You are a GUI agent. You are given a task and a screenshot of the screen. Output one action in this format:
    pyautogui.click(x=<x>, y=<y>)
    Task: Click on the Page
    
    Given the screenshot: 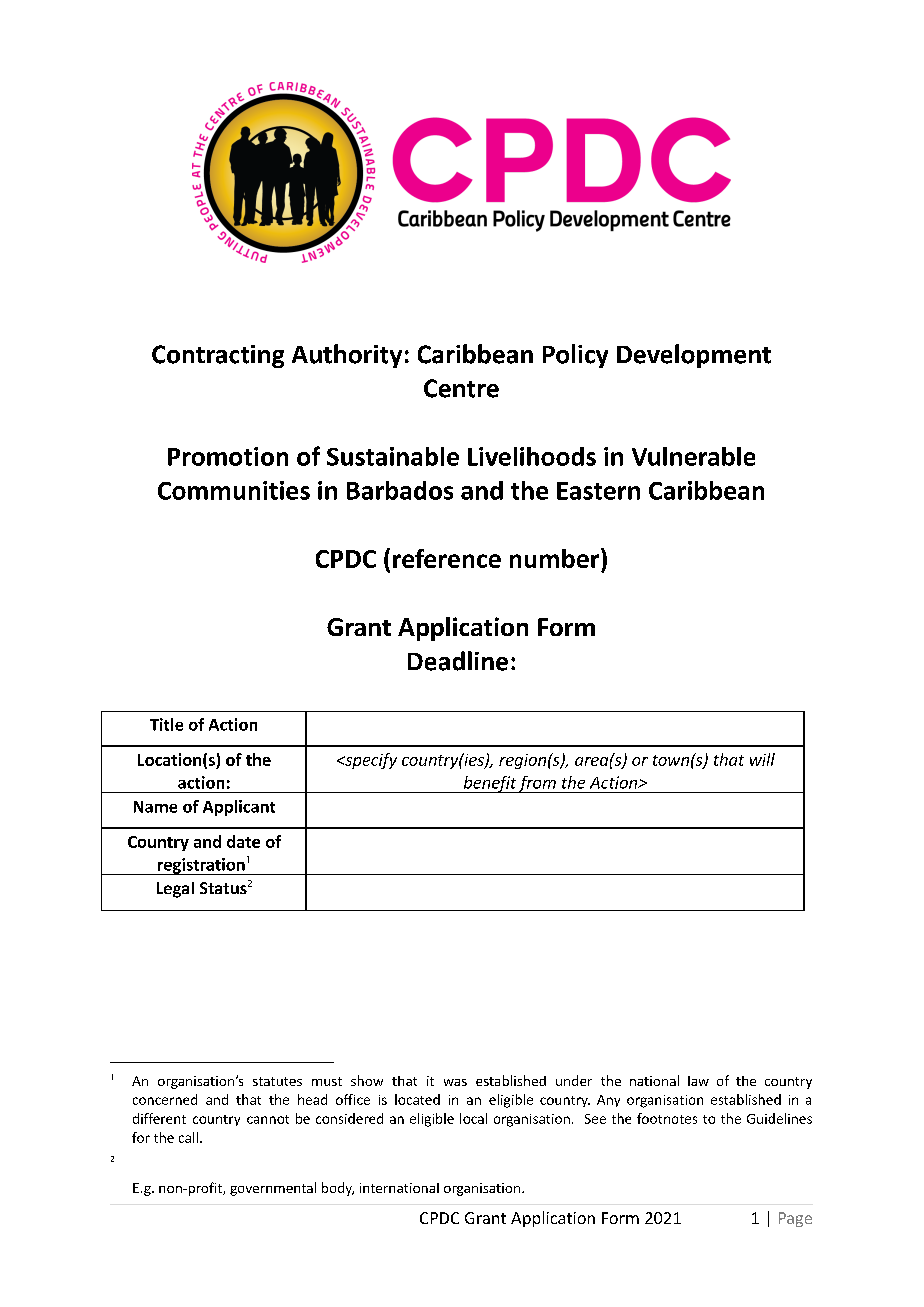 What is the action you would take?
    pyautogui.click(x=795, y=1219)
